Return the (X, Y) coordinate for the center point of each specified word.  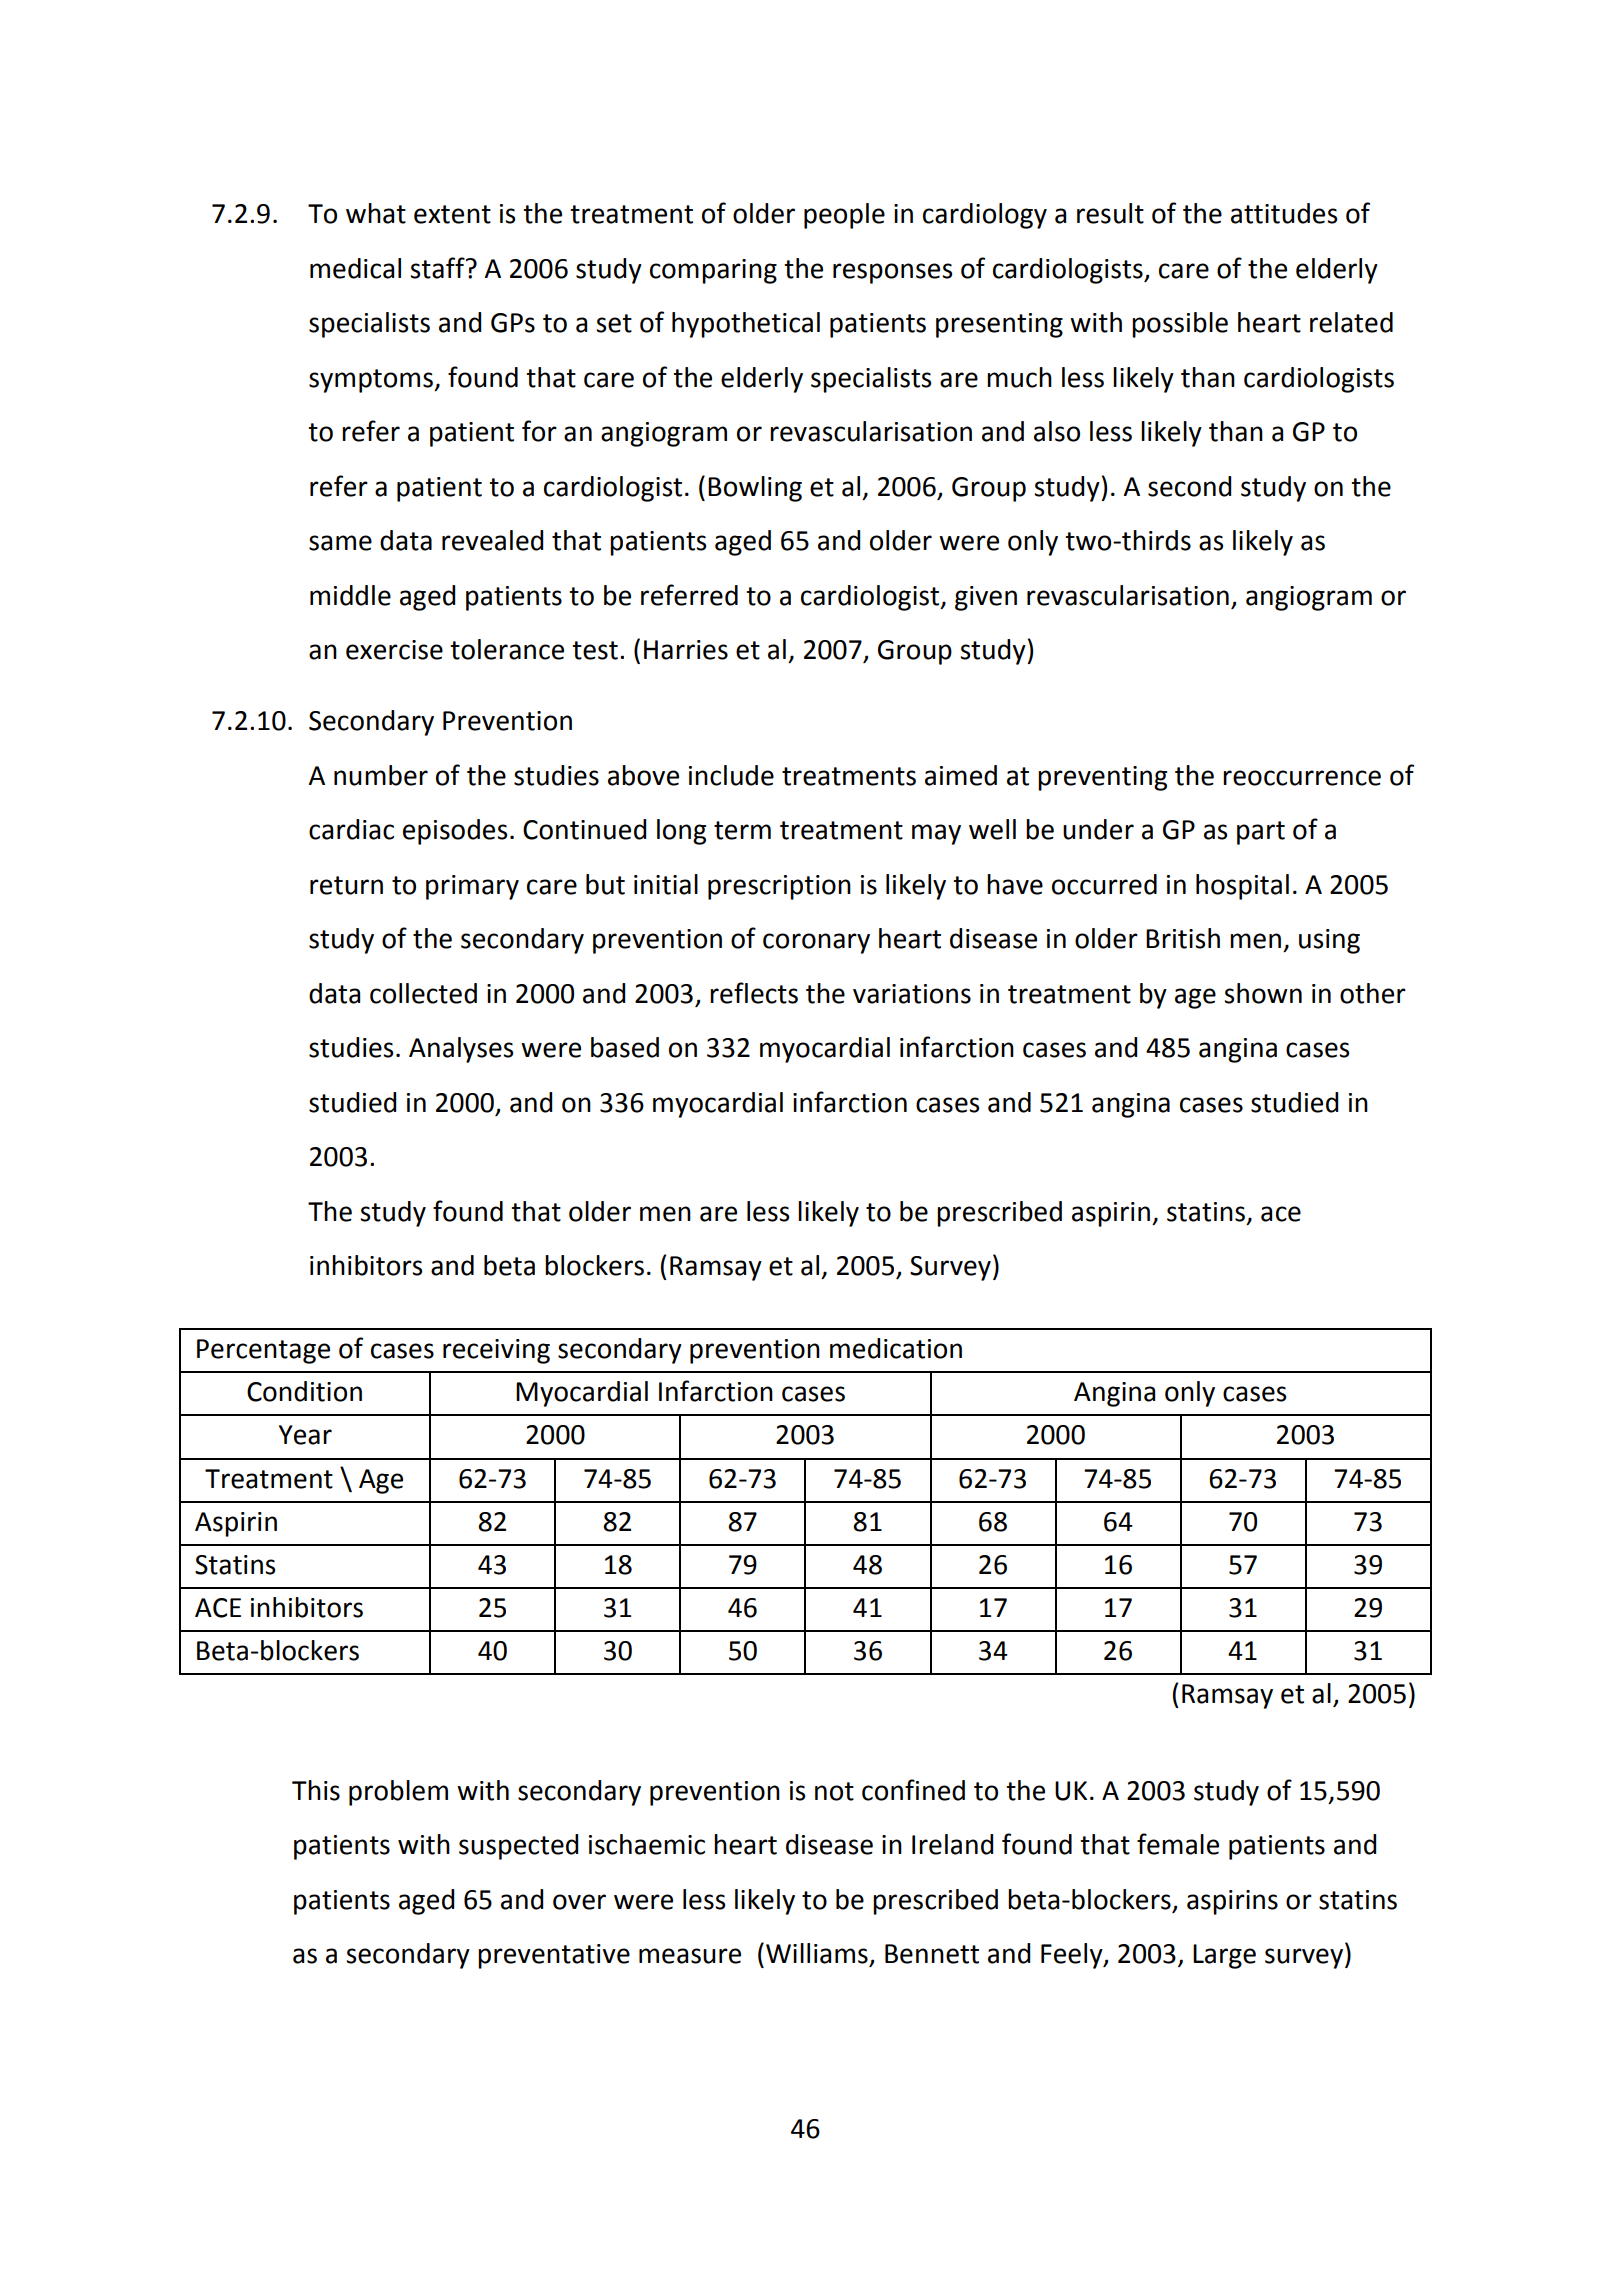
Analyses (461, 1050)
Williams (818, 1954)
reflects (754, 993)
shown (1263, 993)
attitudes (1284, 213)
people (844, 216)
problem (398, 1793)
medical (355, 268)
